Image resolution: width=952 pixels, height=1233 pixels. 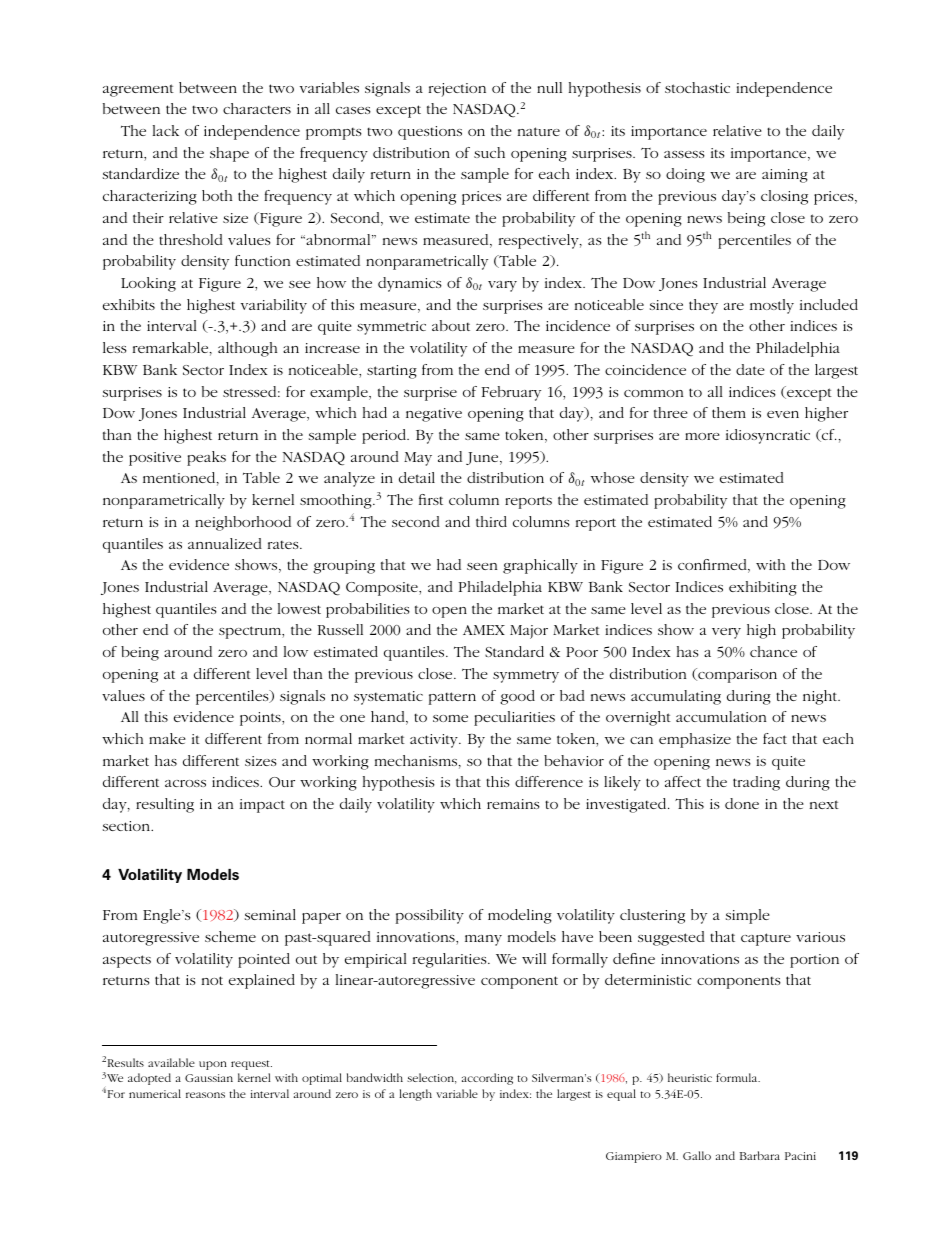 What do you see at coordinates (299, 608) in the screenshot?
I see `lowest` at bounding box center [299, 608].
